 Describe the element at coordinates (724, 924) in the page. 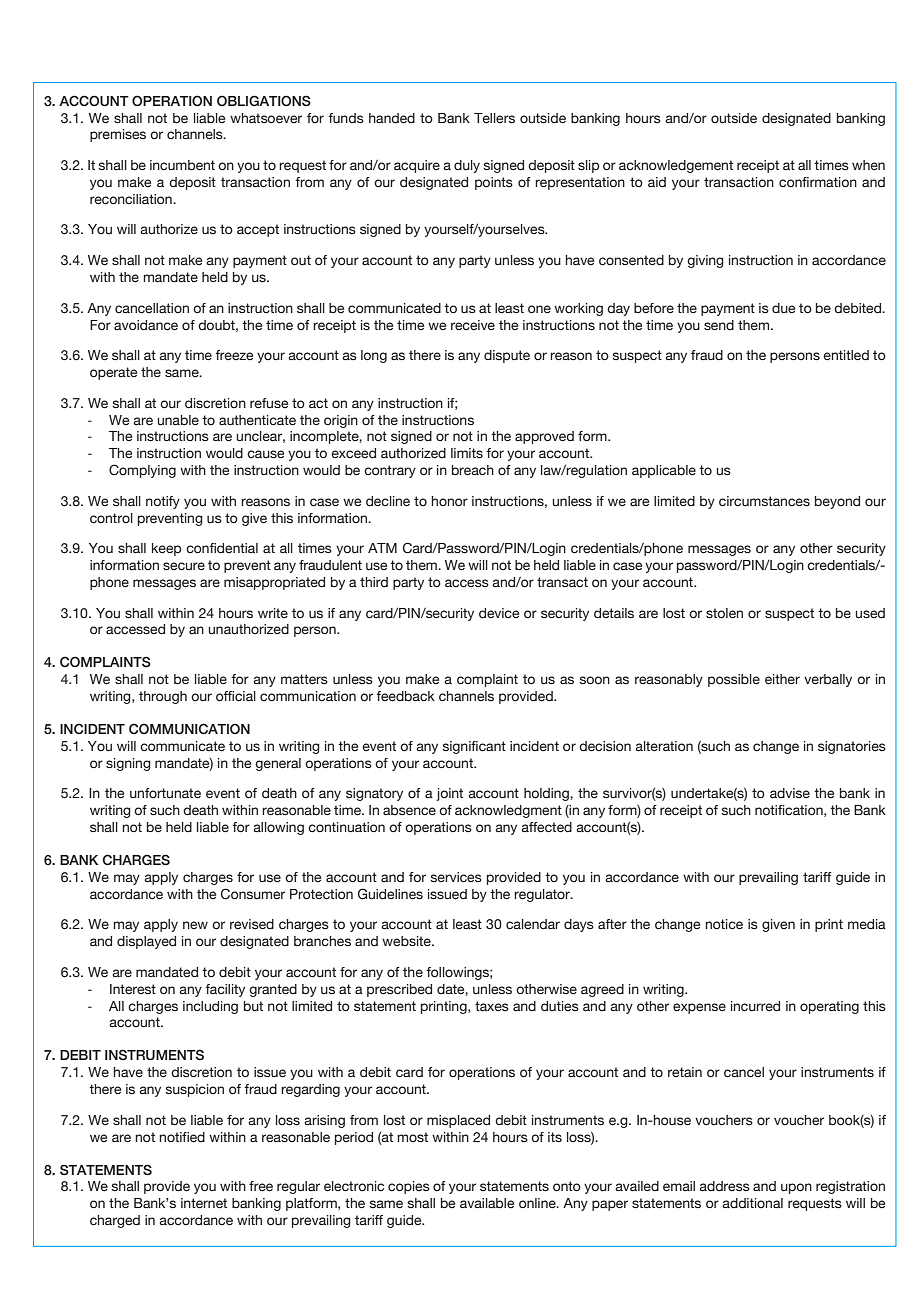

I see `notice` at that location.
